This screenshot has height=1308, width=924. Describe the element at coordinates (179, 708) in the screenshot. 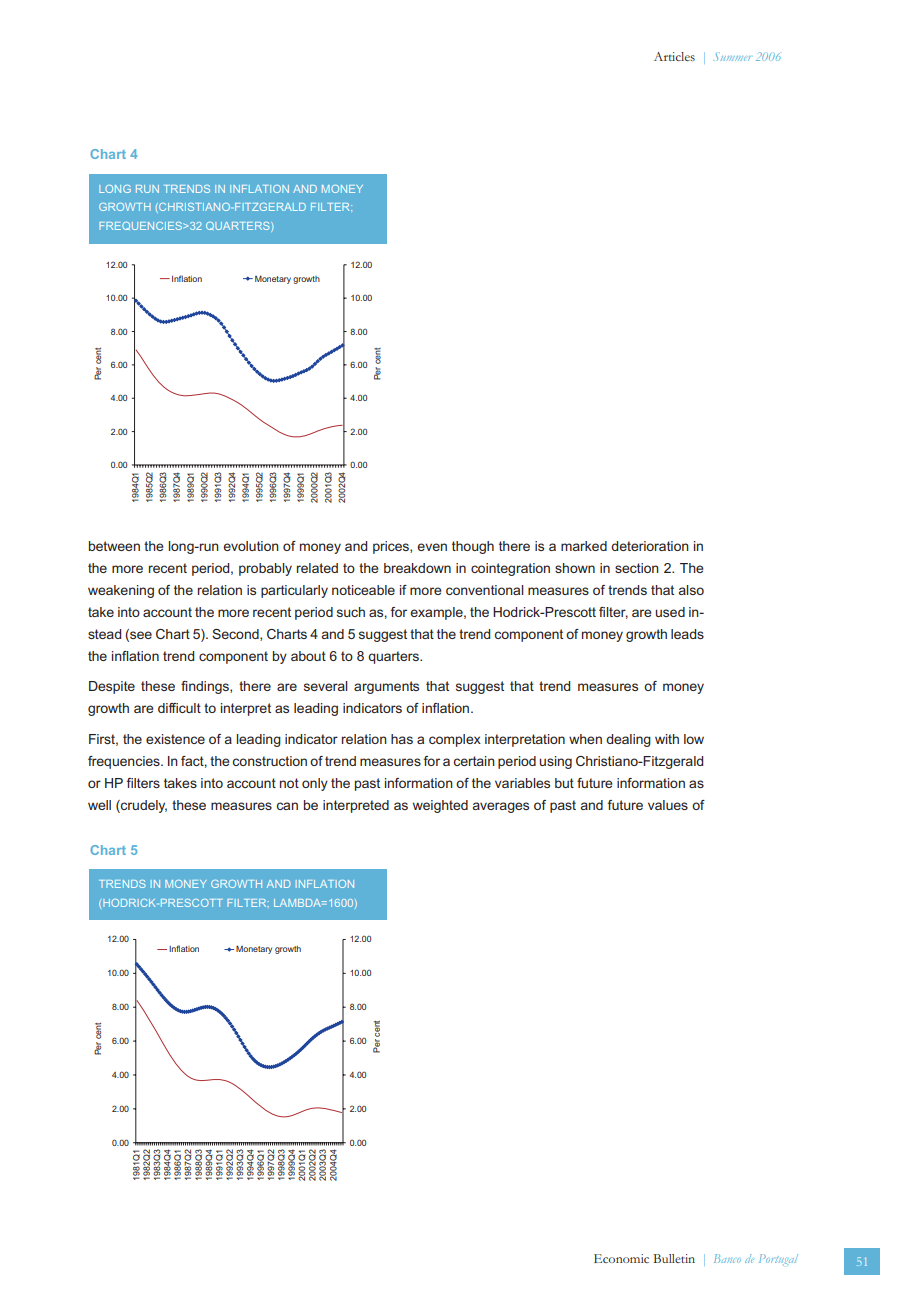

I see `difficult` at that location.
